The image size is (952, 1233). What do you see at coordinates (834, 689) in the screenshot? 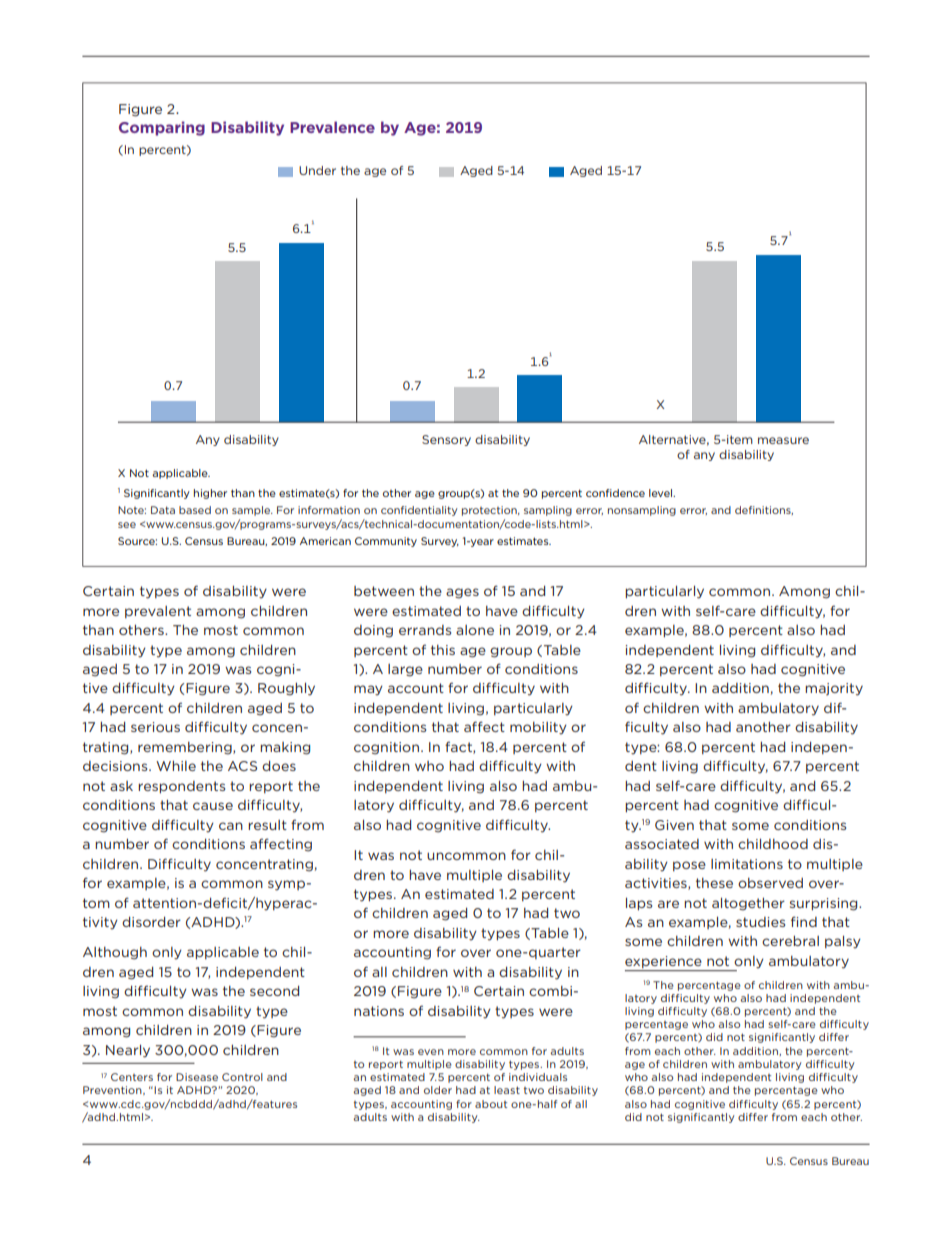
I see `majority` at bounding box center [834, 689].
